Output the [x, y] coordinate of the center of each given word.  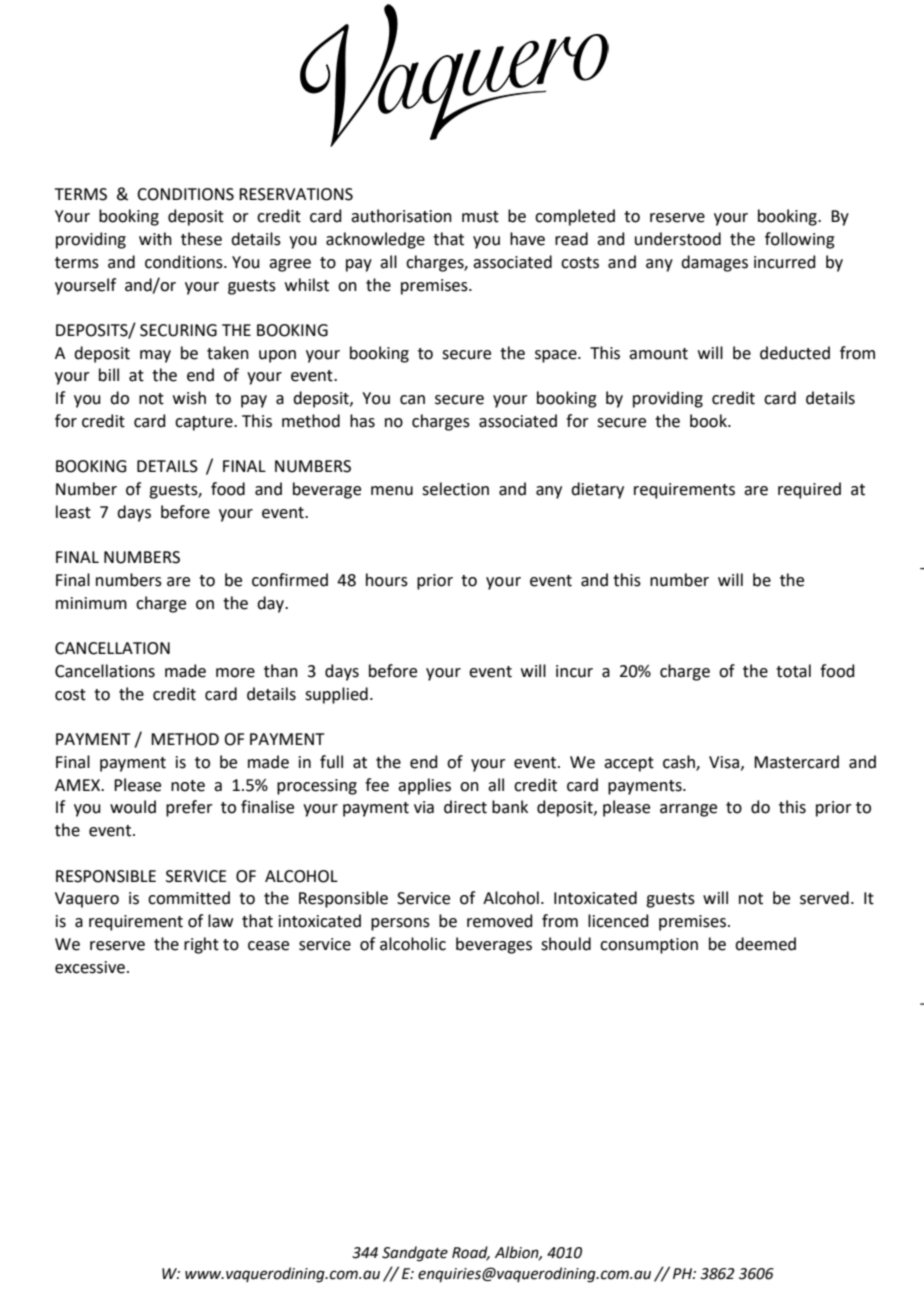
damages [714, 263]
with [155, 239]
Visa [724, 762]
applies [424, 786]
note [188, 786]
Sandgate [415, 1254]
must [480, 217]
